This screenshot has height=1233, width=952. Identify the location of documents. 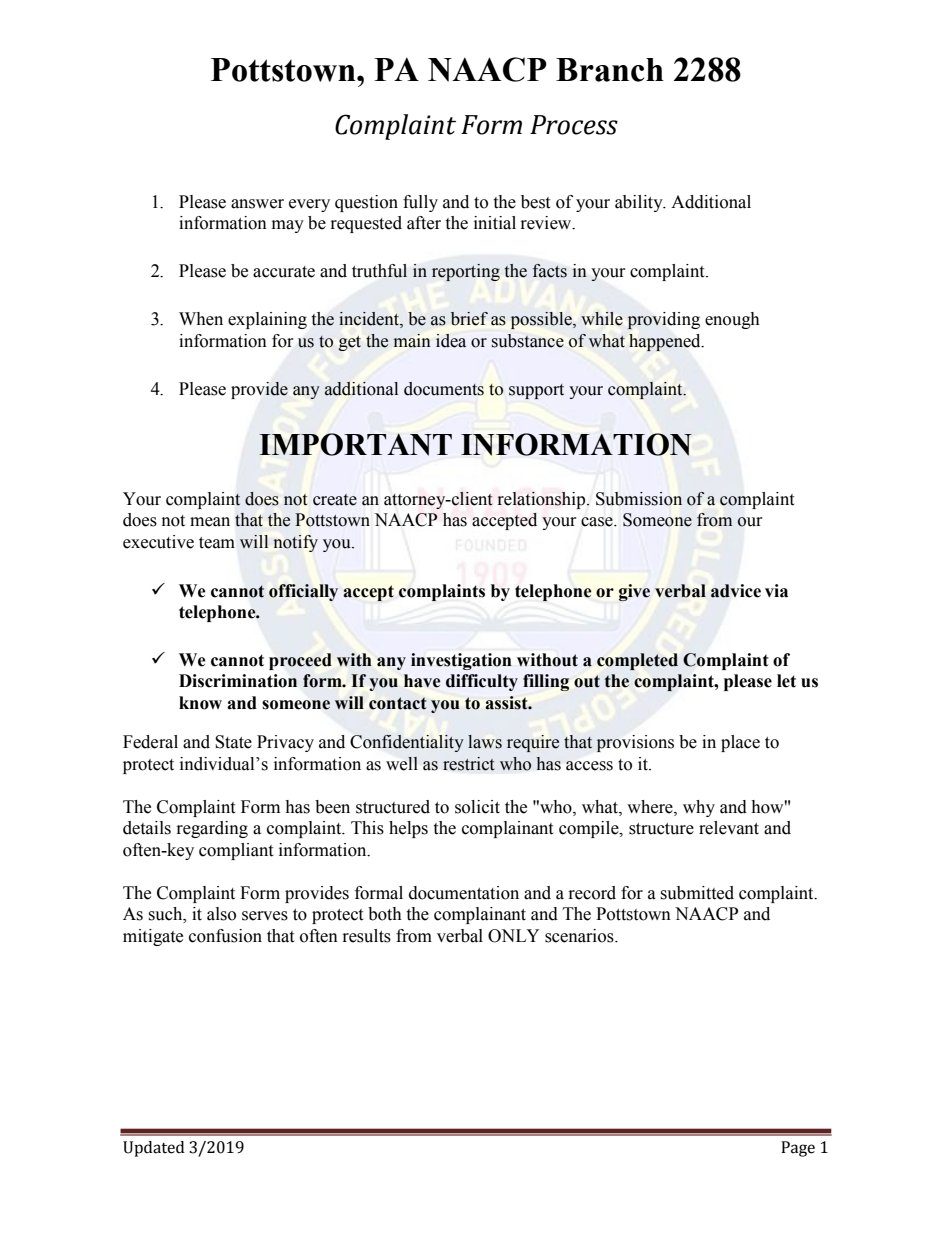
(444, 389).
